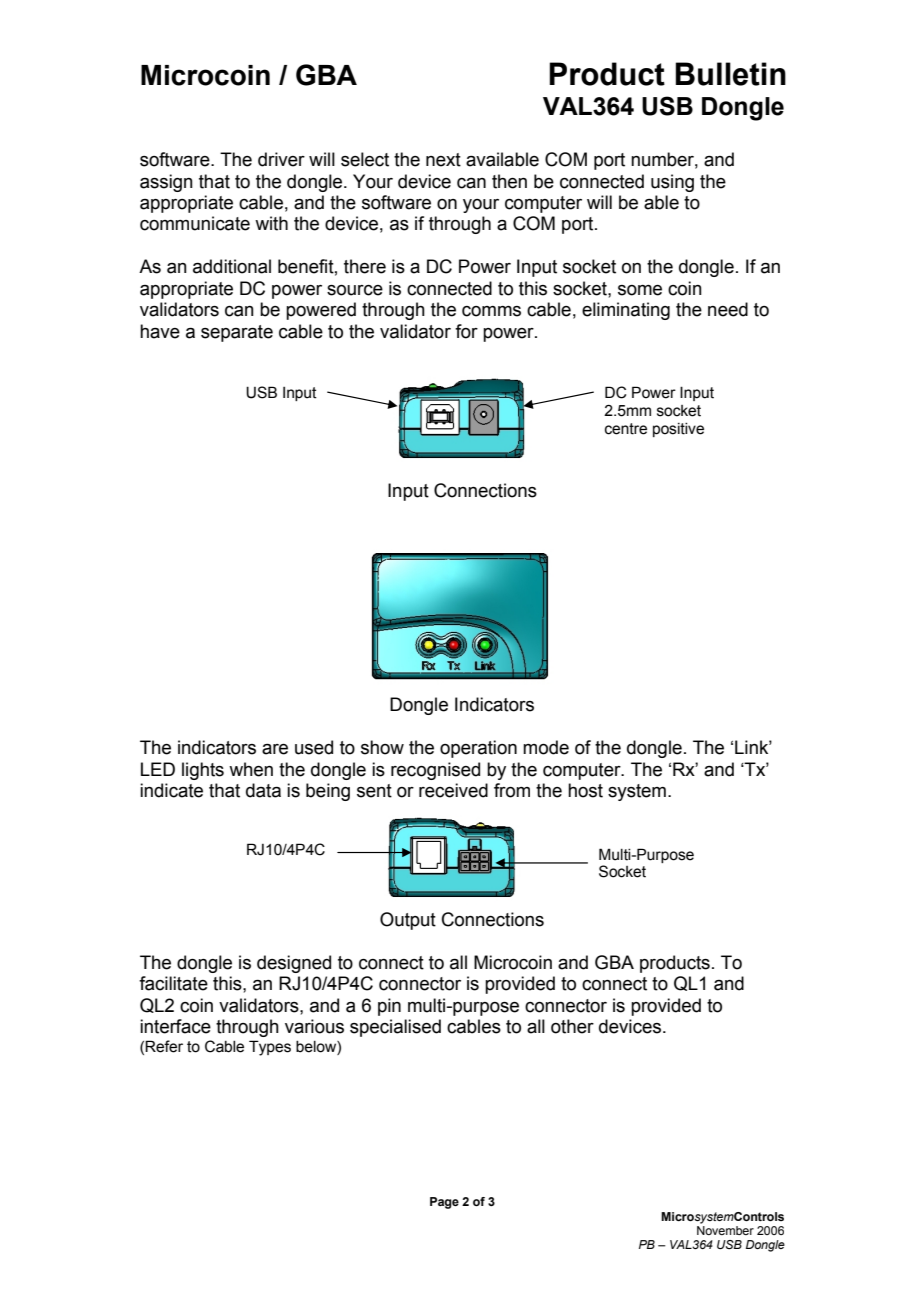 This screenshot has height=1308, width=924. I want to click on for, so click(466, 331).
